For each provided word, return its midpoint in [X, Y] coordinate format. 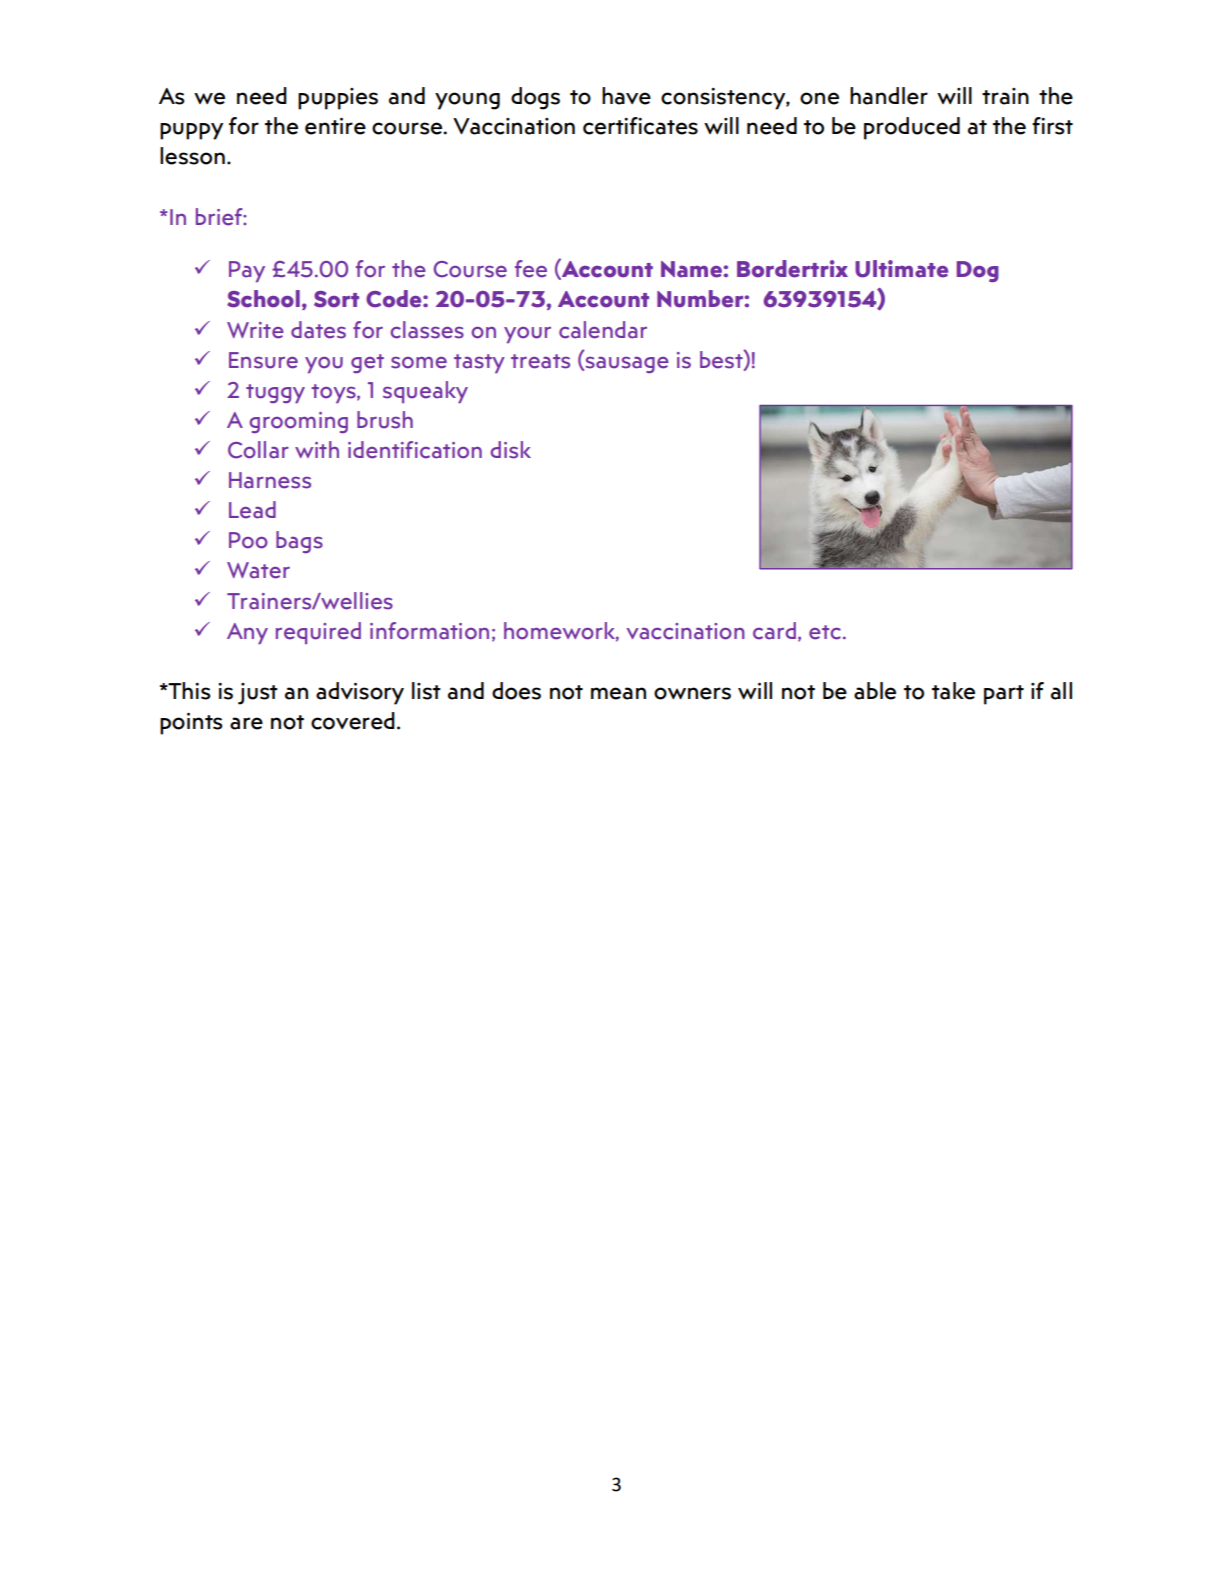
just [258, 694]
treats [540, 361]
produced [912, 128]
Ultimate [901, 269]
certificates [640, 126]
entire [335, 126]
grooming [299, 422]
